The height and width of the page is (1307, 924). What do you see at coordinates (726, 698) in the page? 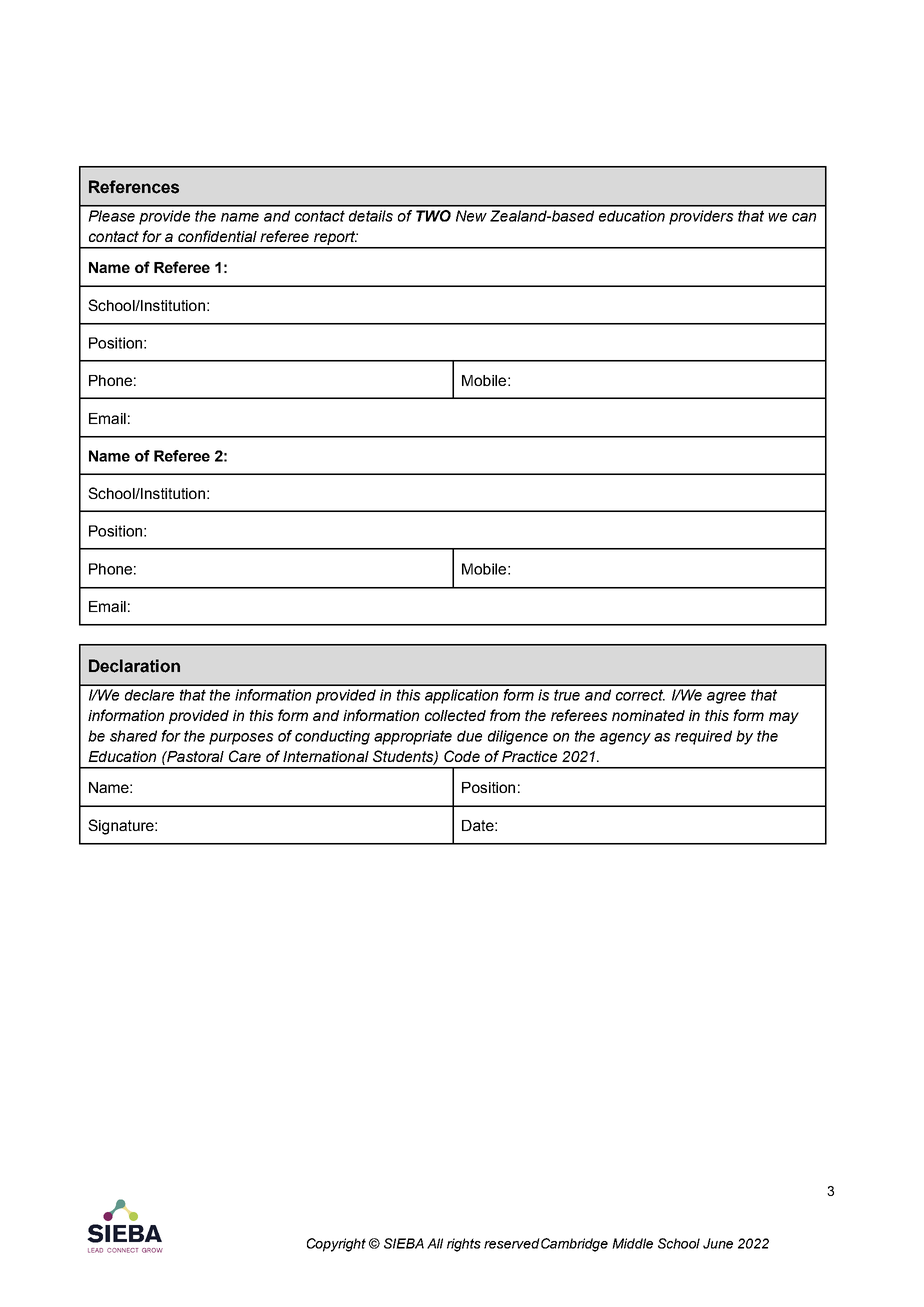
I see `agree` at bounding box center [726, 698].
